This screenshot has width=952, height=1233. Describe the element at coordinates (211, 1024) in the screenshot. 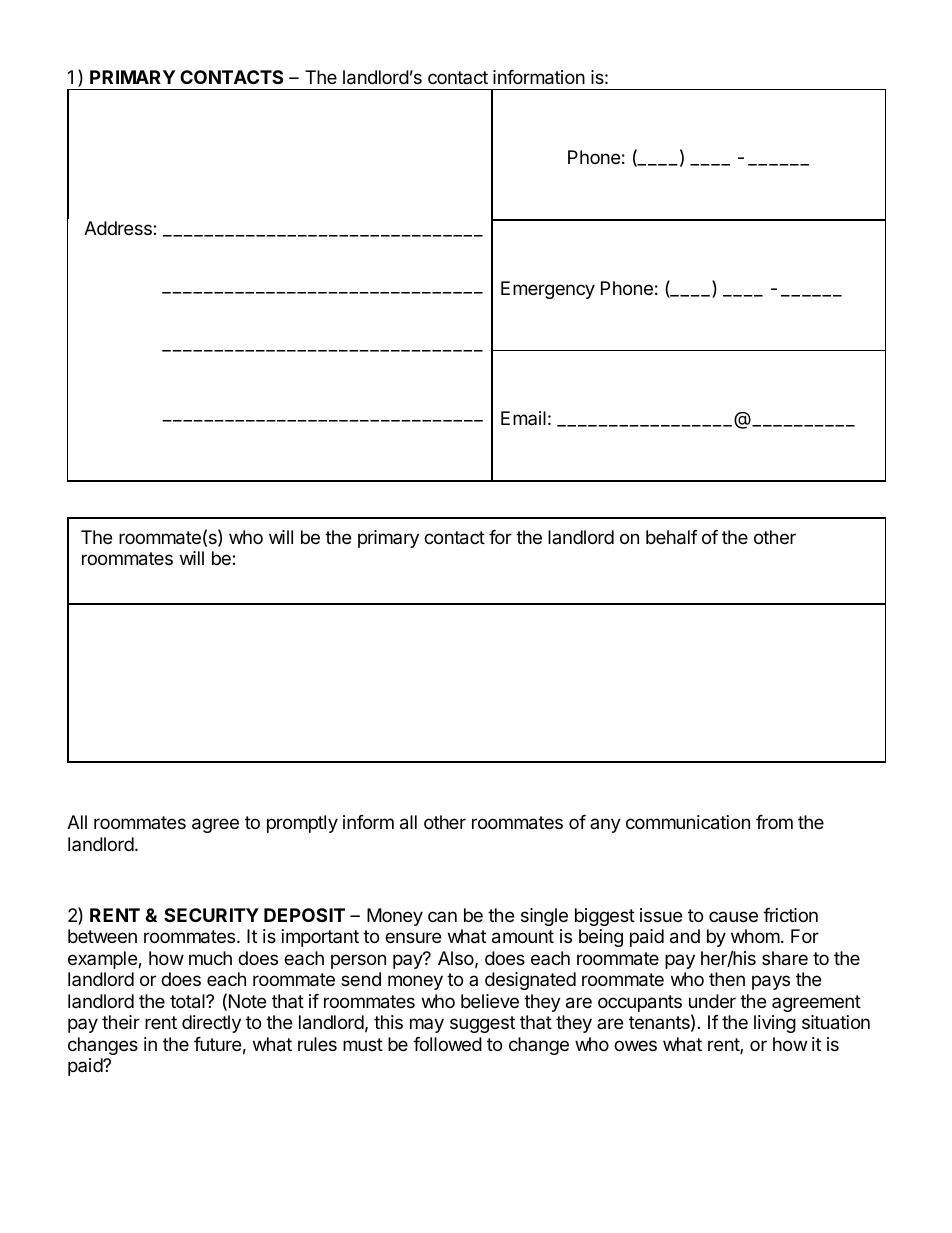

I see `directly` at that location.
